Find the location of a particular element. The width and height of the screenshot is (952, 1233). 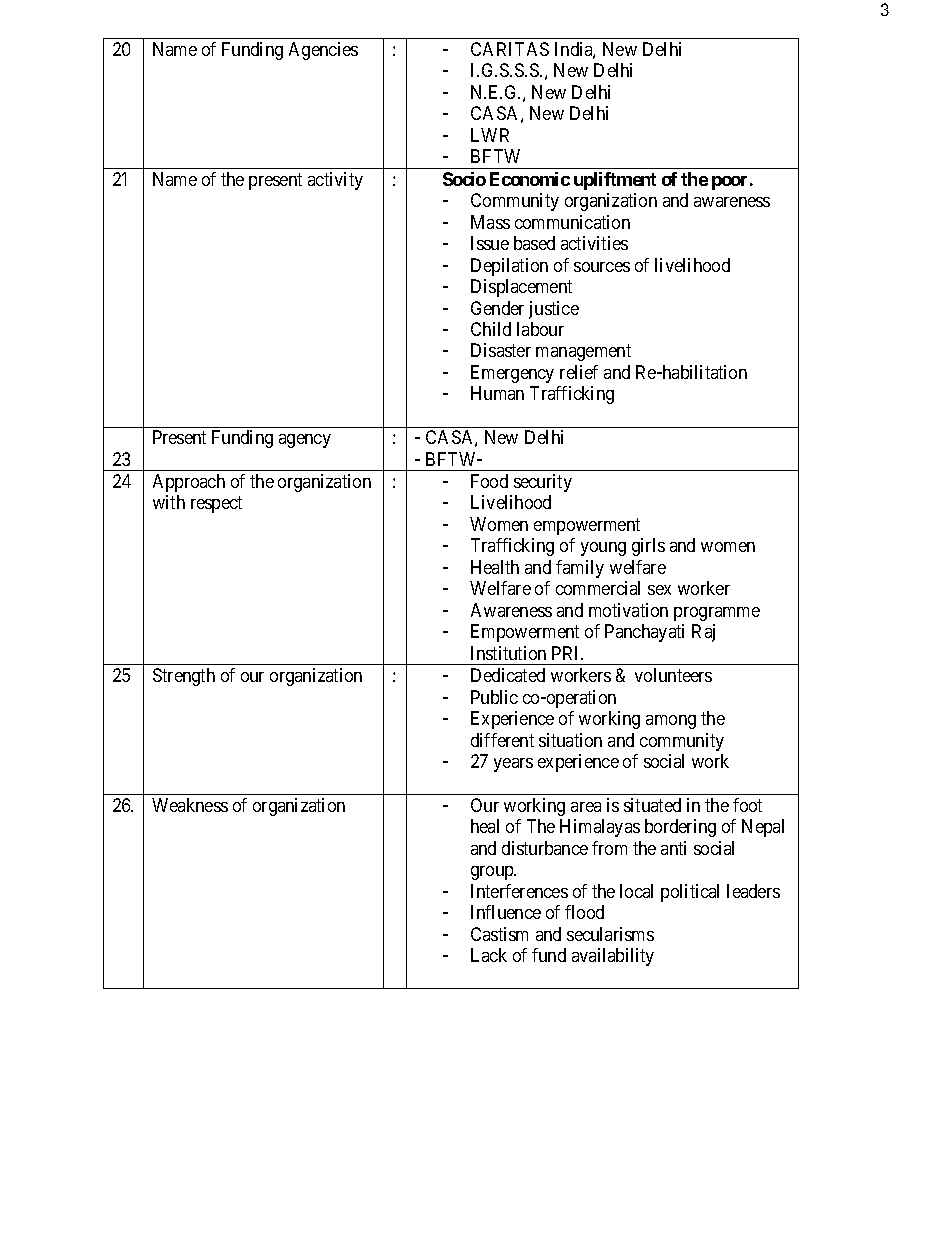

Weakness is located at coordinates (190, 805).
